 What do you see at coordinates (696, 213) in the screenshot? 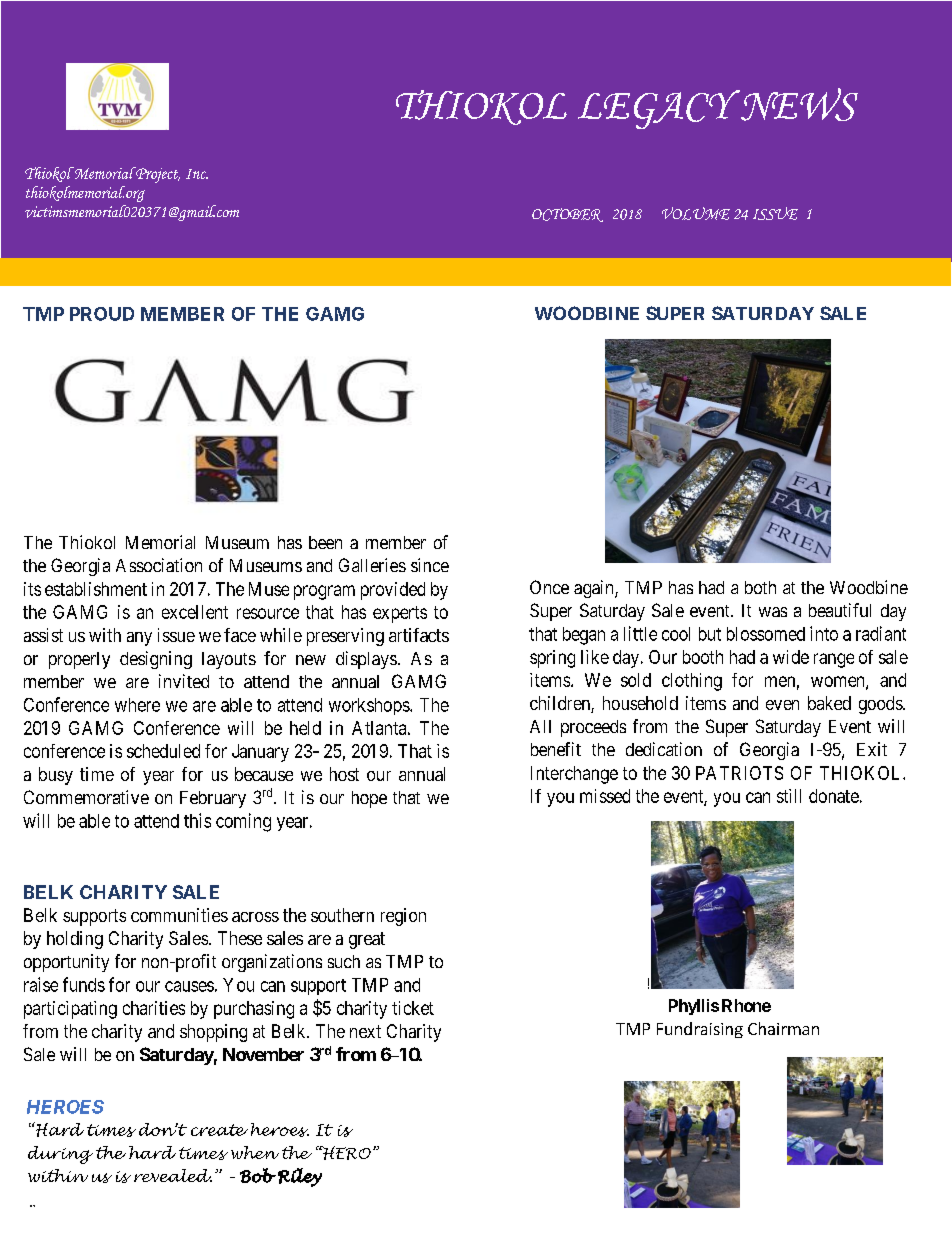
I see `VOLUME` at bounding box center [696, 213].
